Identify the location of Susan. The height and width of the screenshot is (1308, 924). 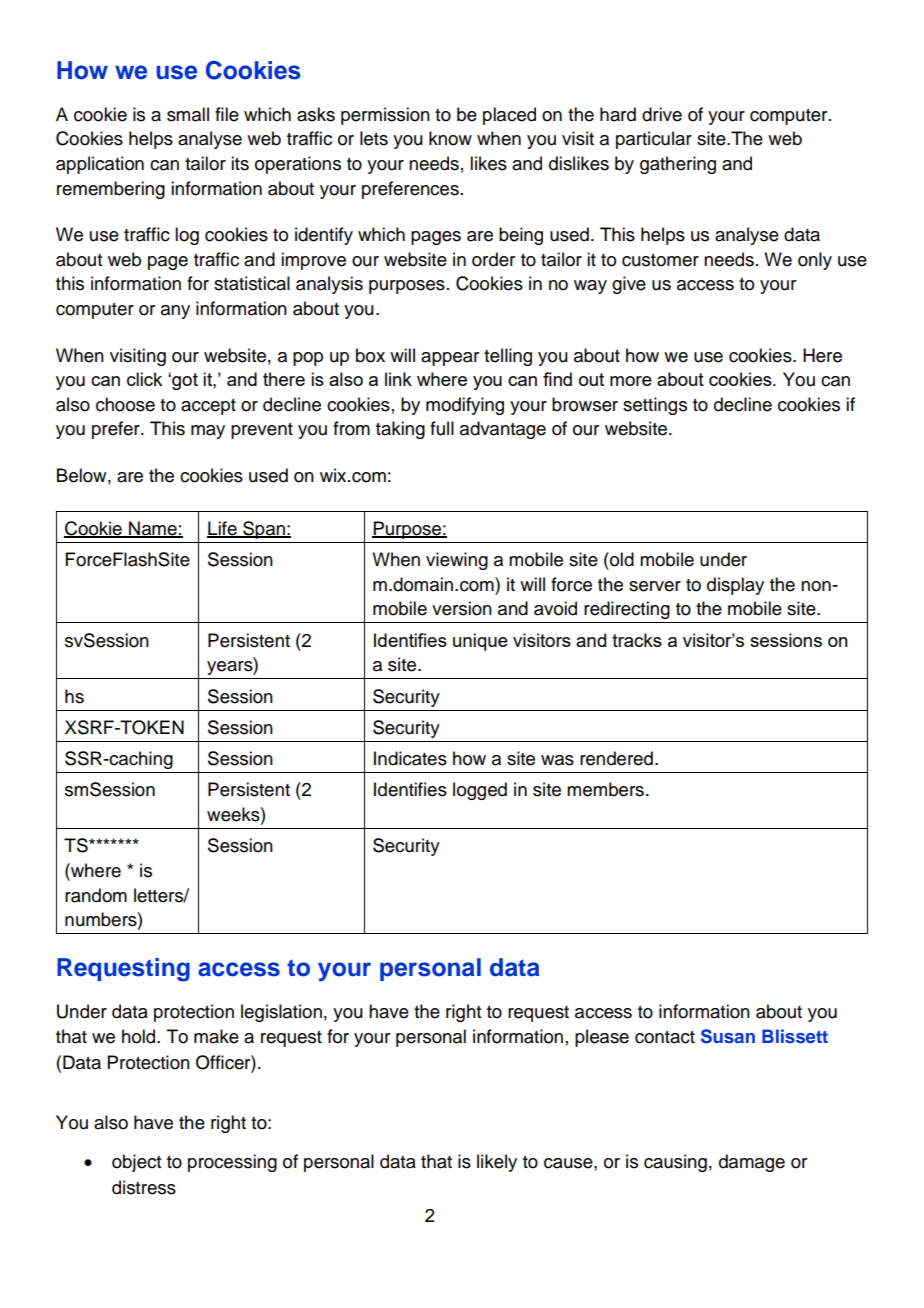
(728, 1036).
